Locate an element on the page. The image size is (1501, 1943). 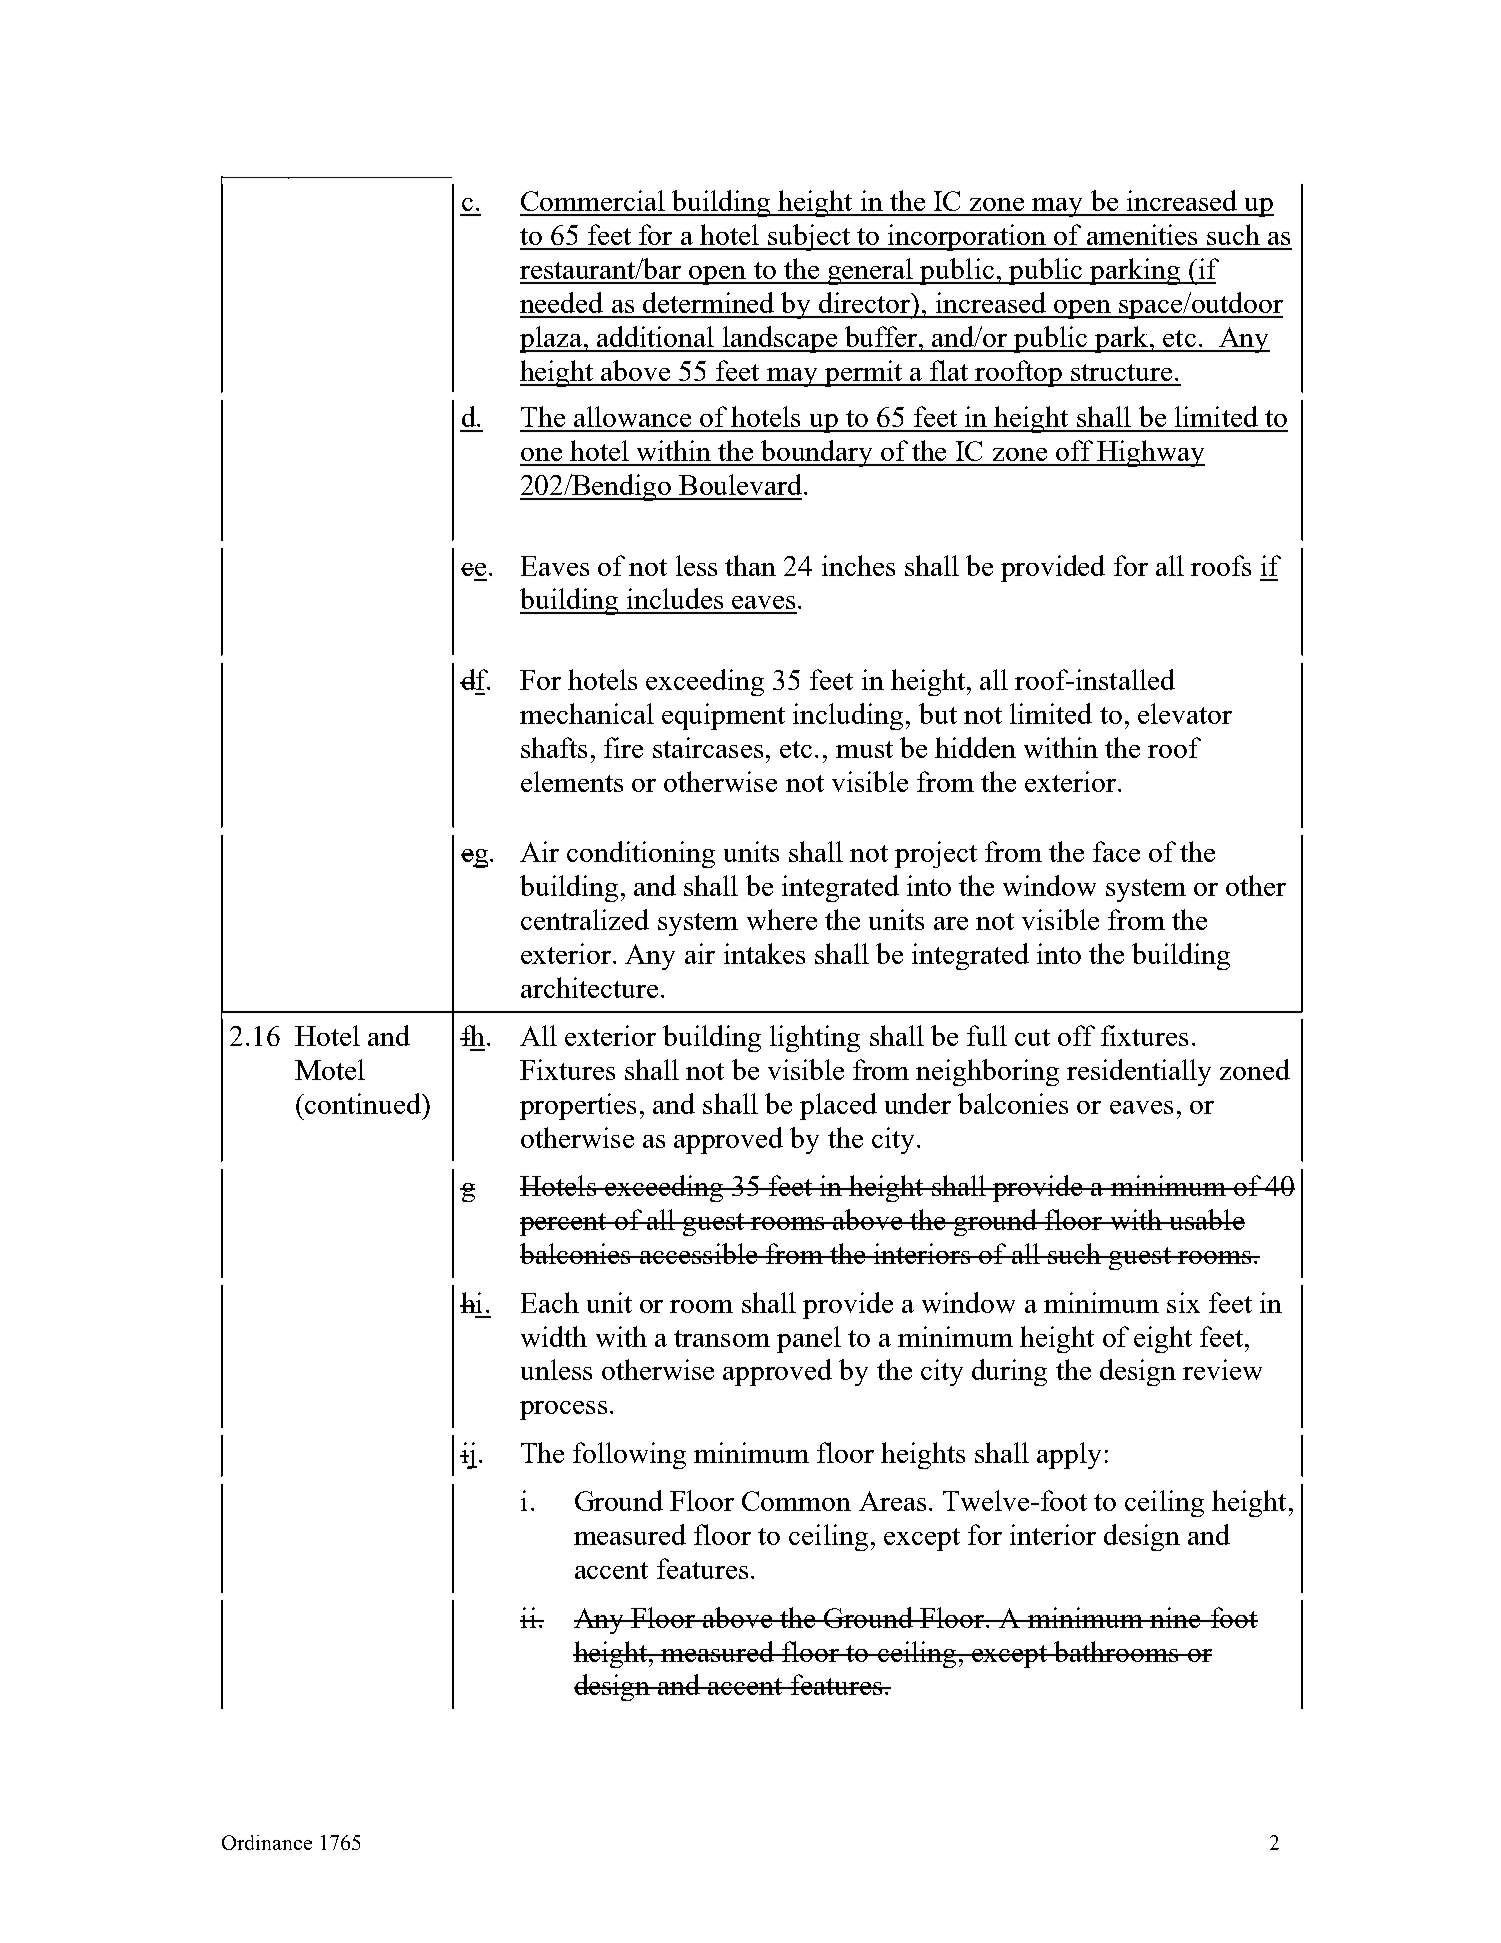
cut is located at coordinates (1032, 1037).
